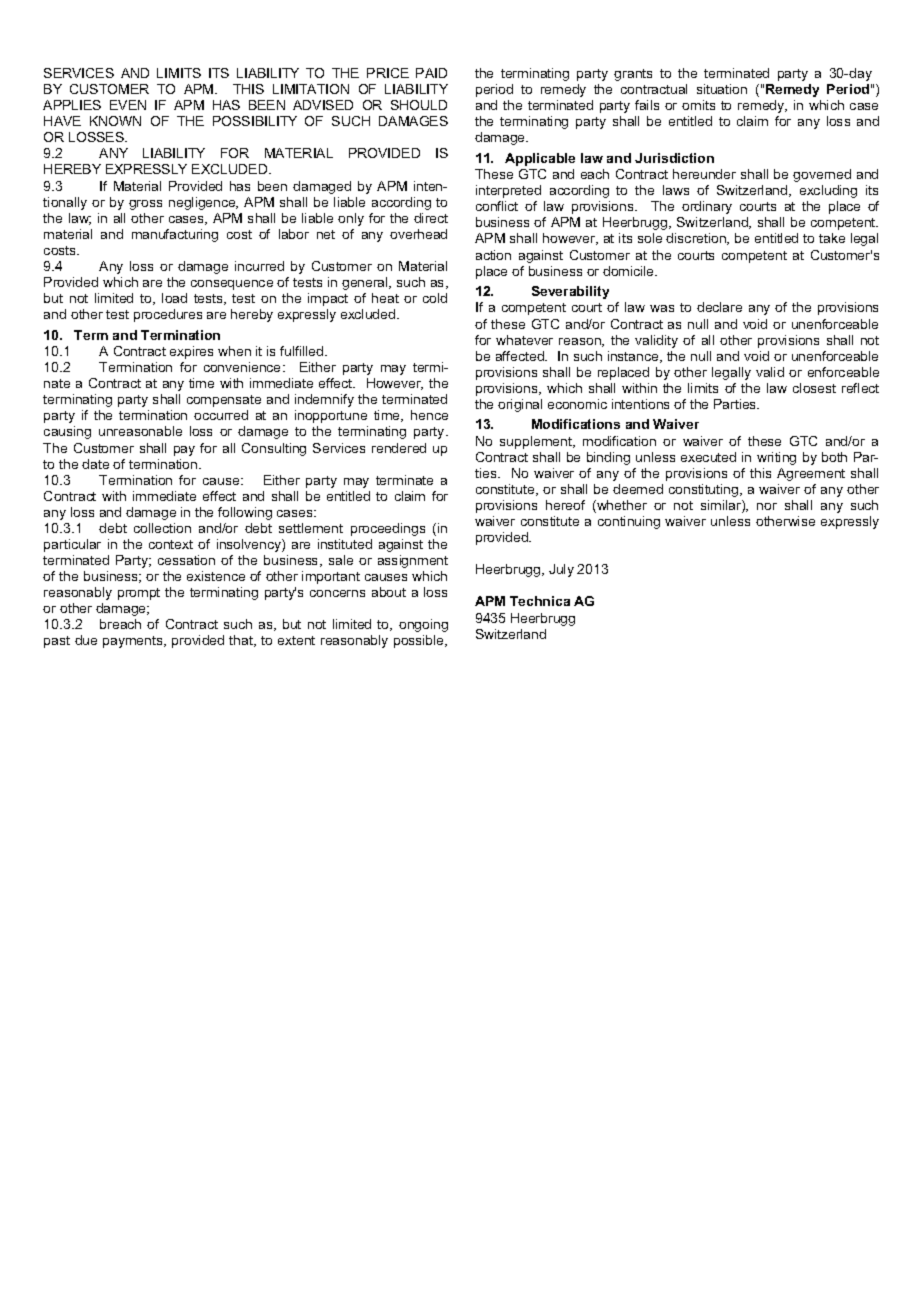 This page has width=924, height=1308. Describe the element at coordinates (521, 356) in the page. I see `affected` at that location.
